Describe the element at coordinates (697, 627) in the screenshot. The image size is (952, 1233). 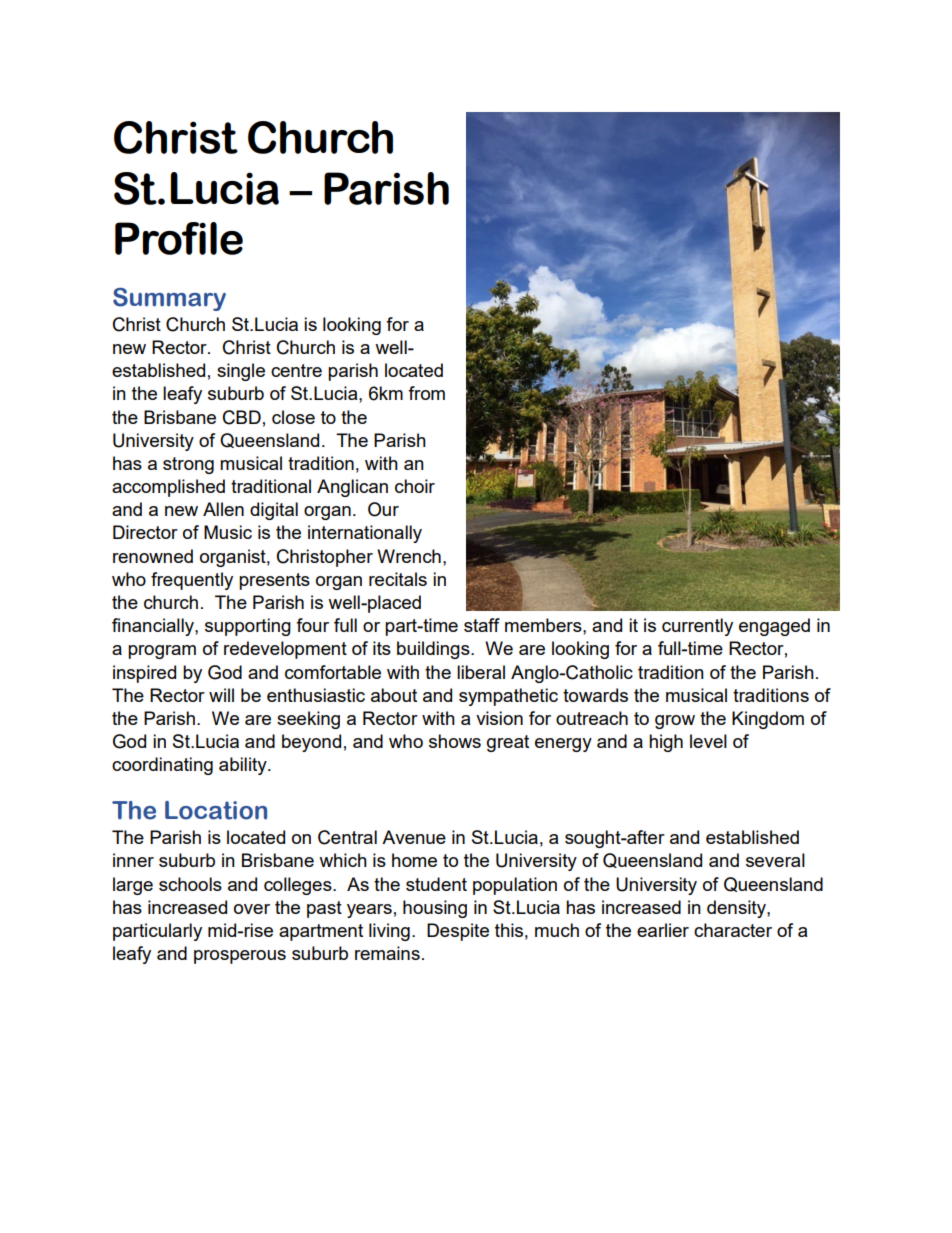
I see `currently` at that location.
